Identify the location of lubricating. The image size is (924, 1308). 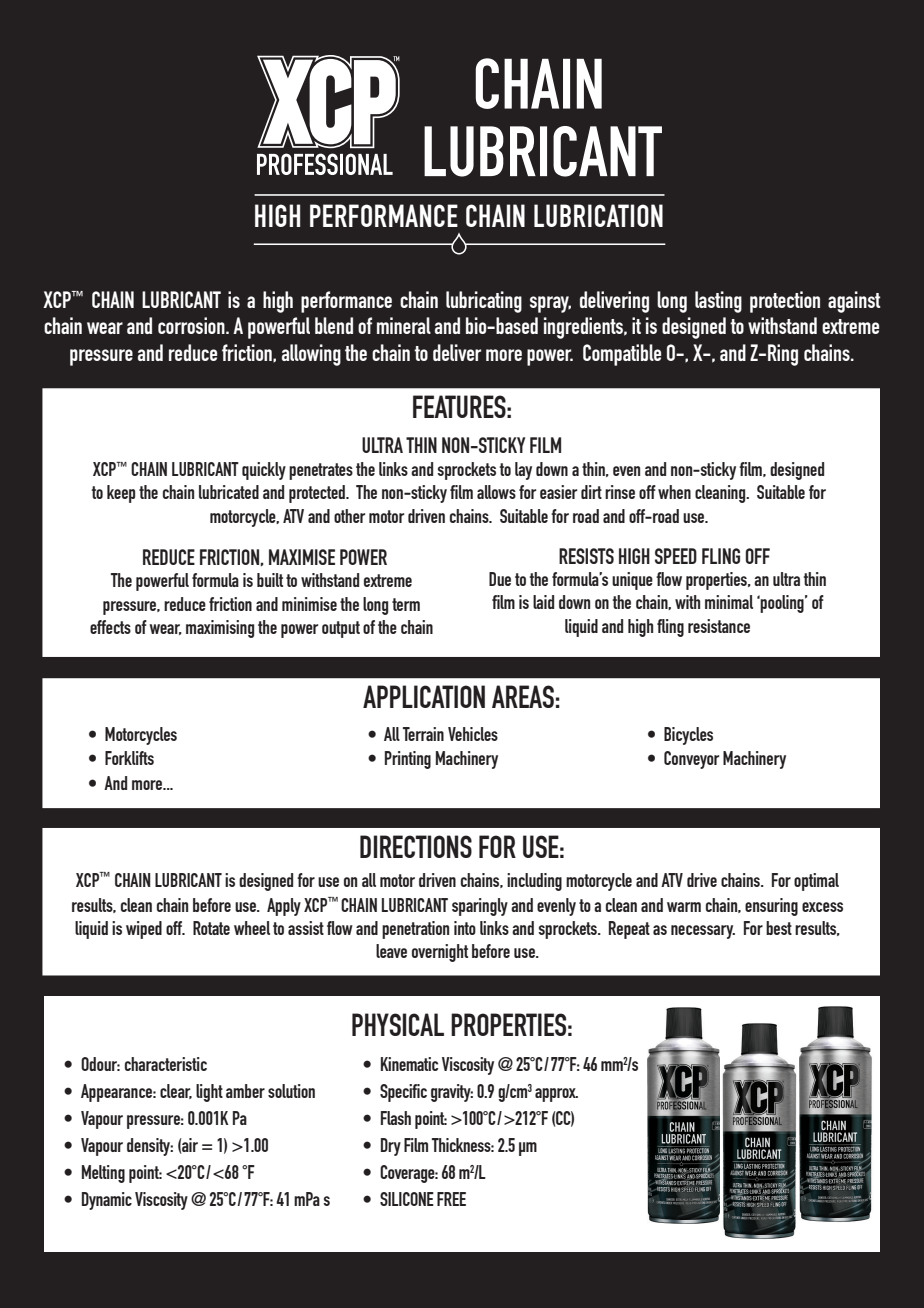
(484, 302).
